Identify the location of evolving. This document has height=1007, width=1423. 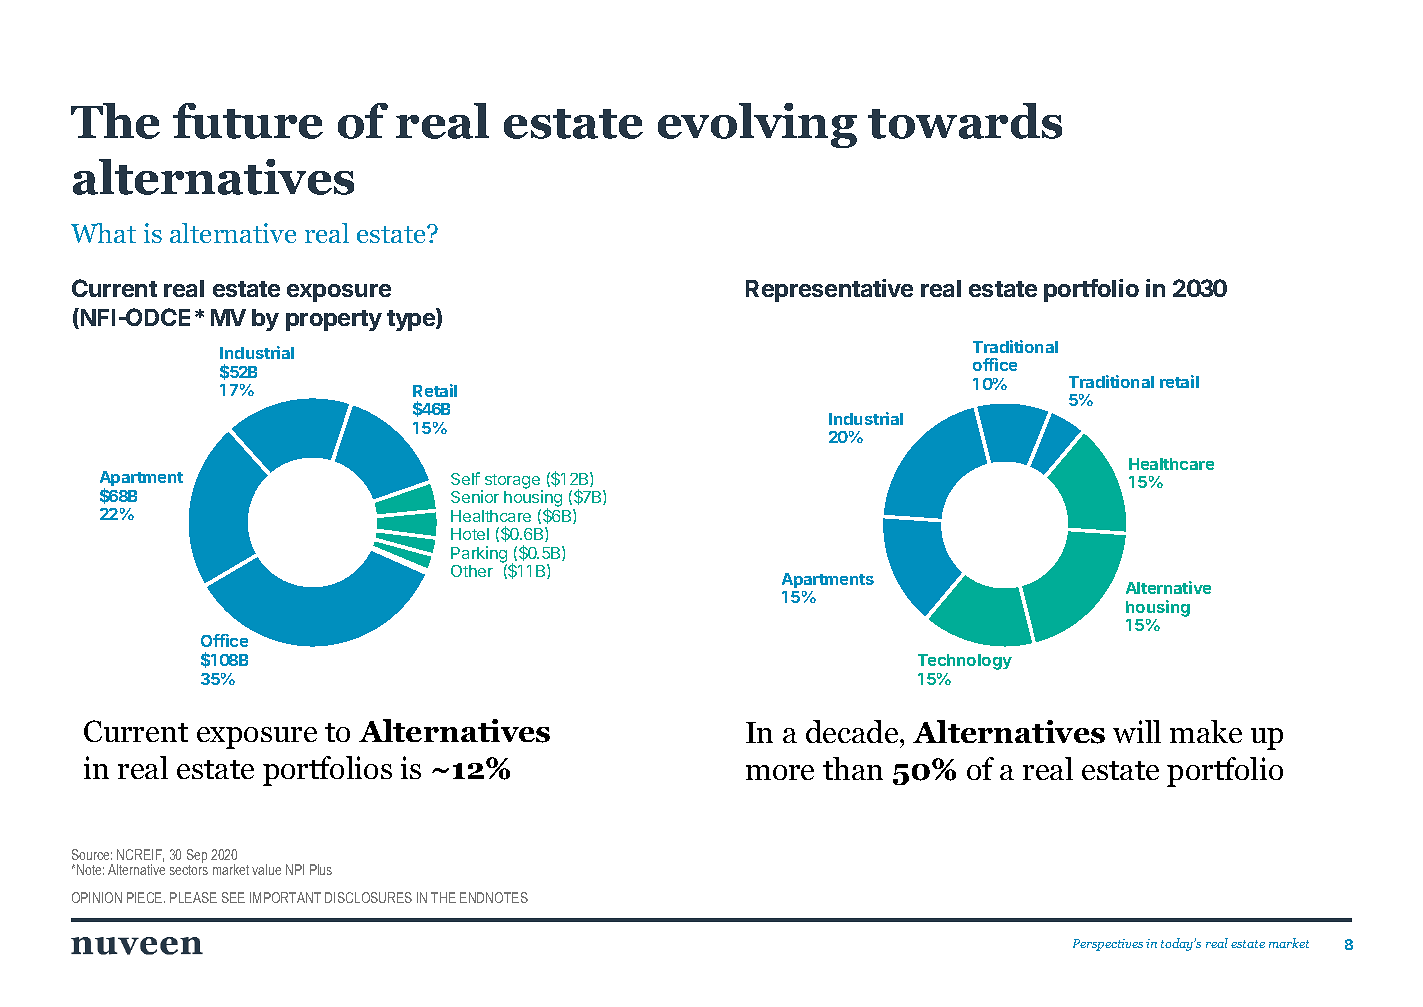
(757, 125).
